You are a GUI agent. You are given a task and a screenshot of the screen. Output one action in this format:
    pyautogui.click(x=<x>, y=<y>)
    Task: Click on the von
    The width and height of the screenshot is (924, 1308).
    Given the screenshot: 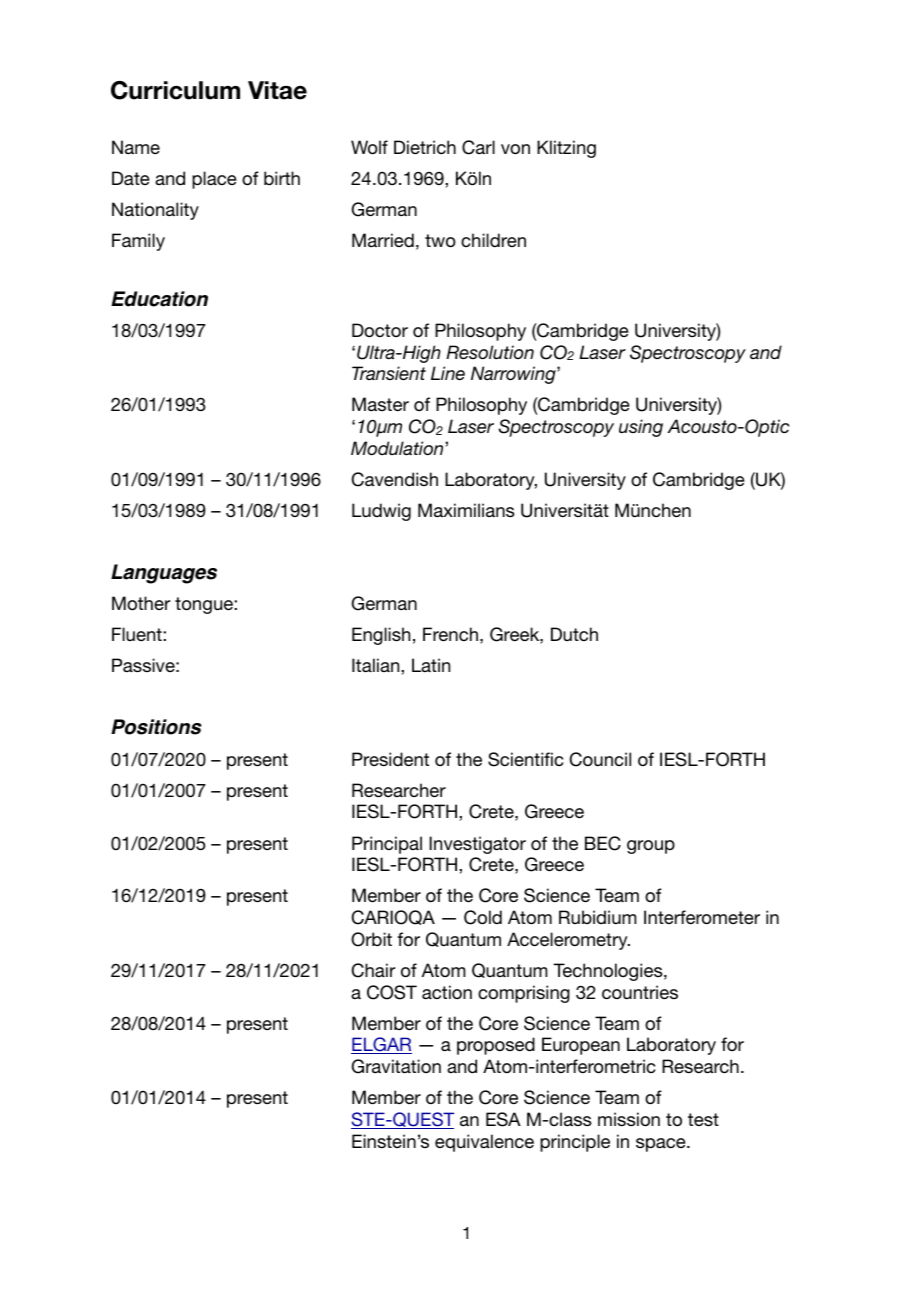 What is the action you would take?
    pyautogui.click(x=515, y=149)
